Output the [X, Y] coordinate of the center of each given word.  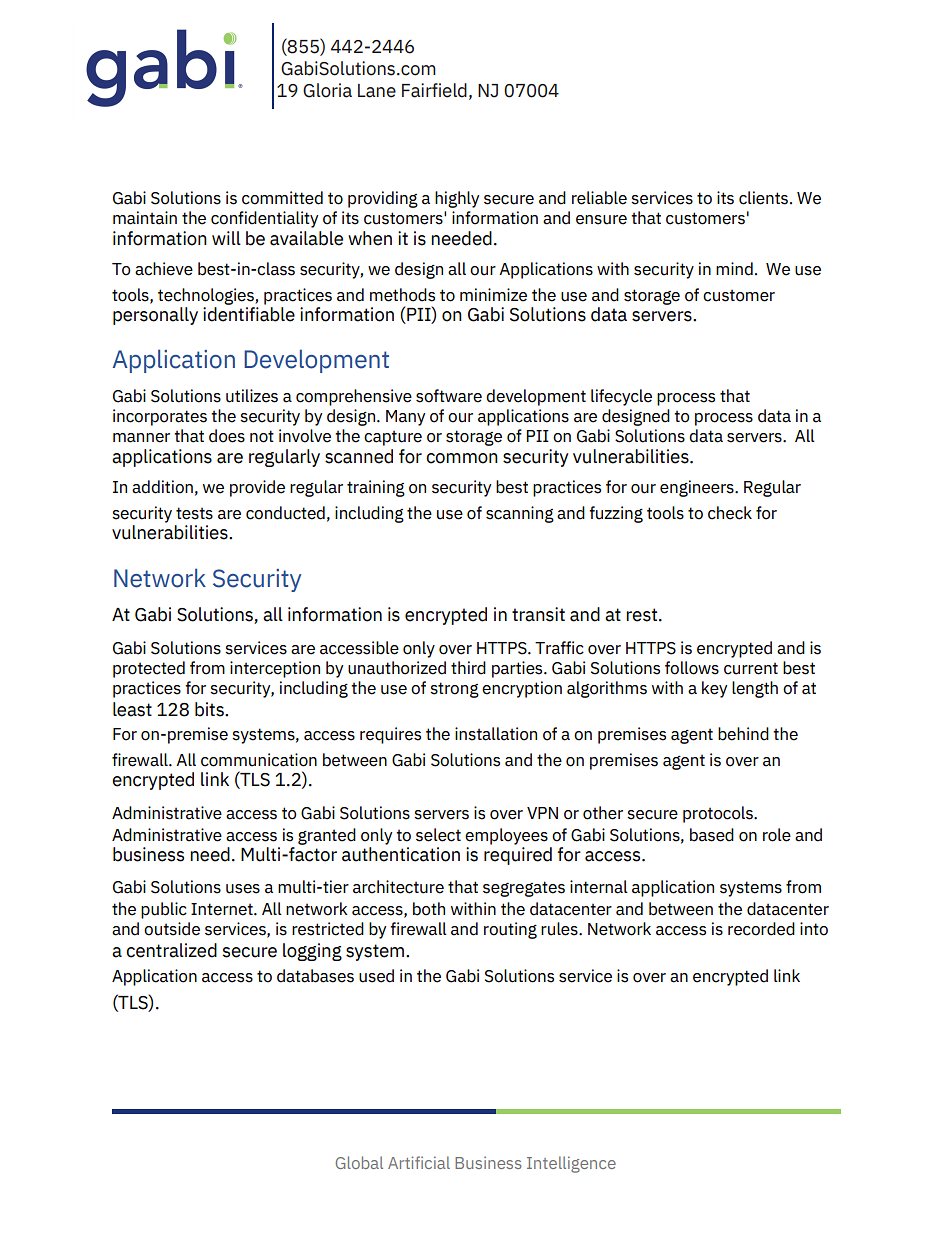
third [468, 668]
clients [763, 198]
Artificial [419, 1162]
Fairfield [434, 90]
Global [359, 1162]
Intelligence [571, 1164]
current [751, 668]
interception [275, 669]
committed [282, 198]
